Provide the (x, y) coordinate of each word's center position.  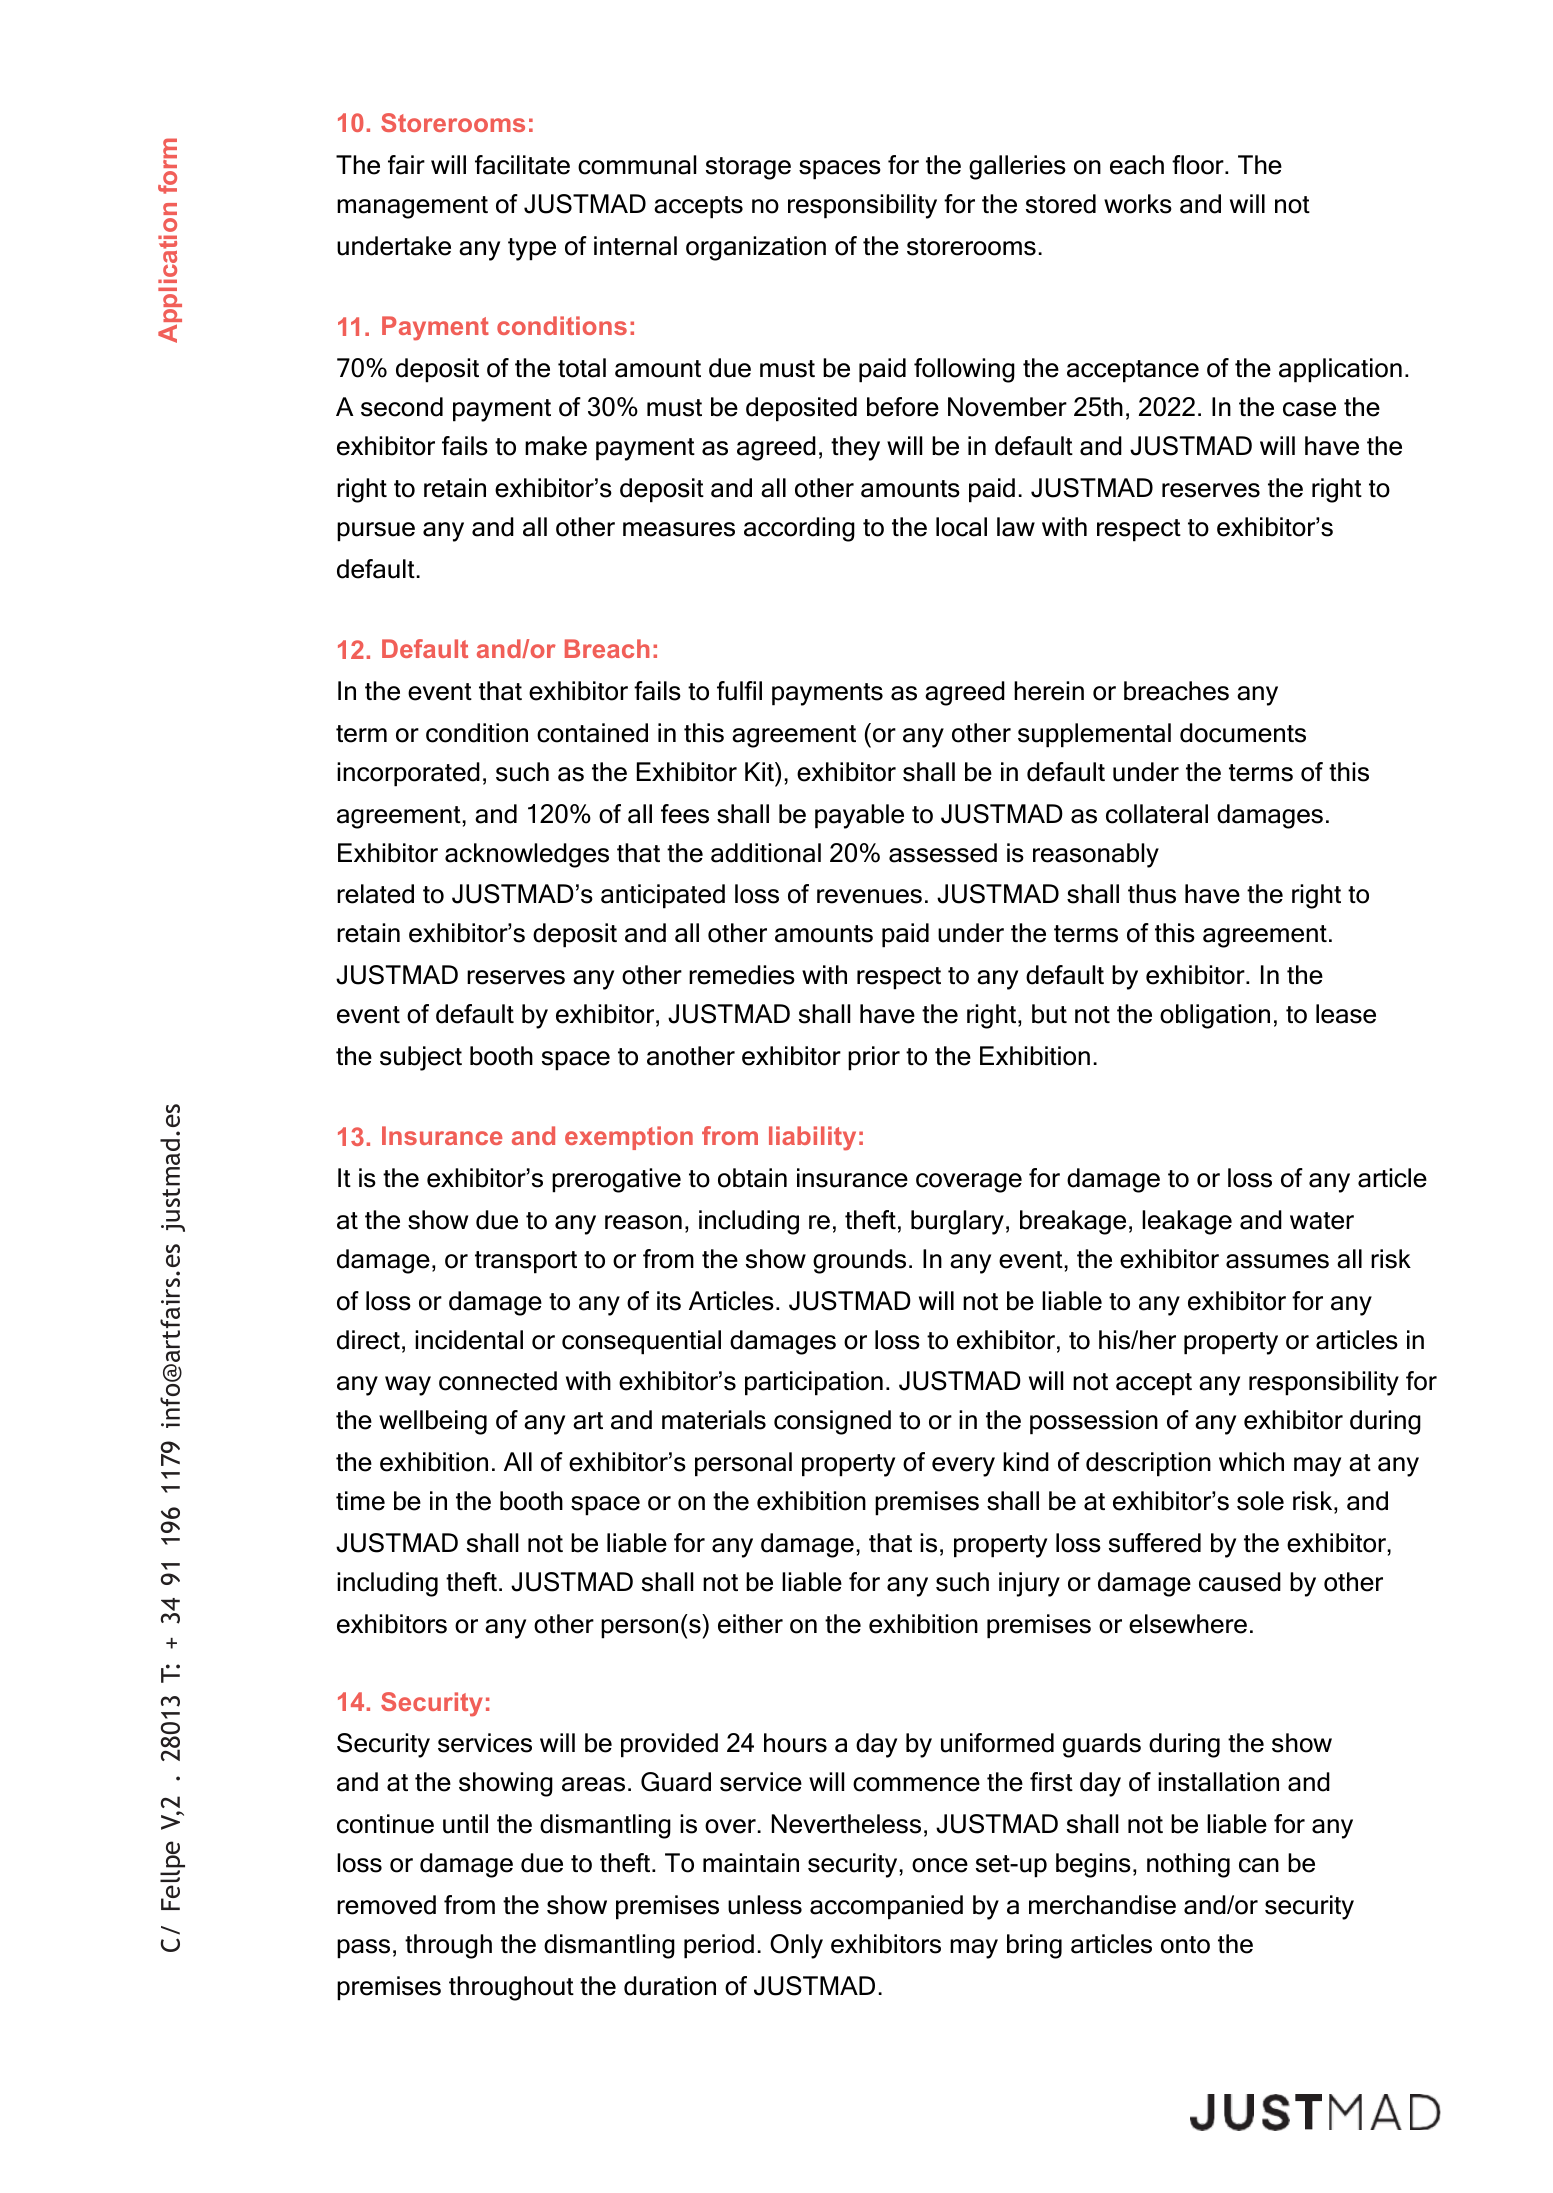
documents (1243, 733)
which (1251, 1462)
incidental (469, 1340)
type (532, 249)
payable (859, 816)
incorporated (408, 774)
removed (386, 1905)
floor (1199, 165)
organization (756, 248)
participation (814, 1383)
